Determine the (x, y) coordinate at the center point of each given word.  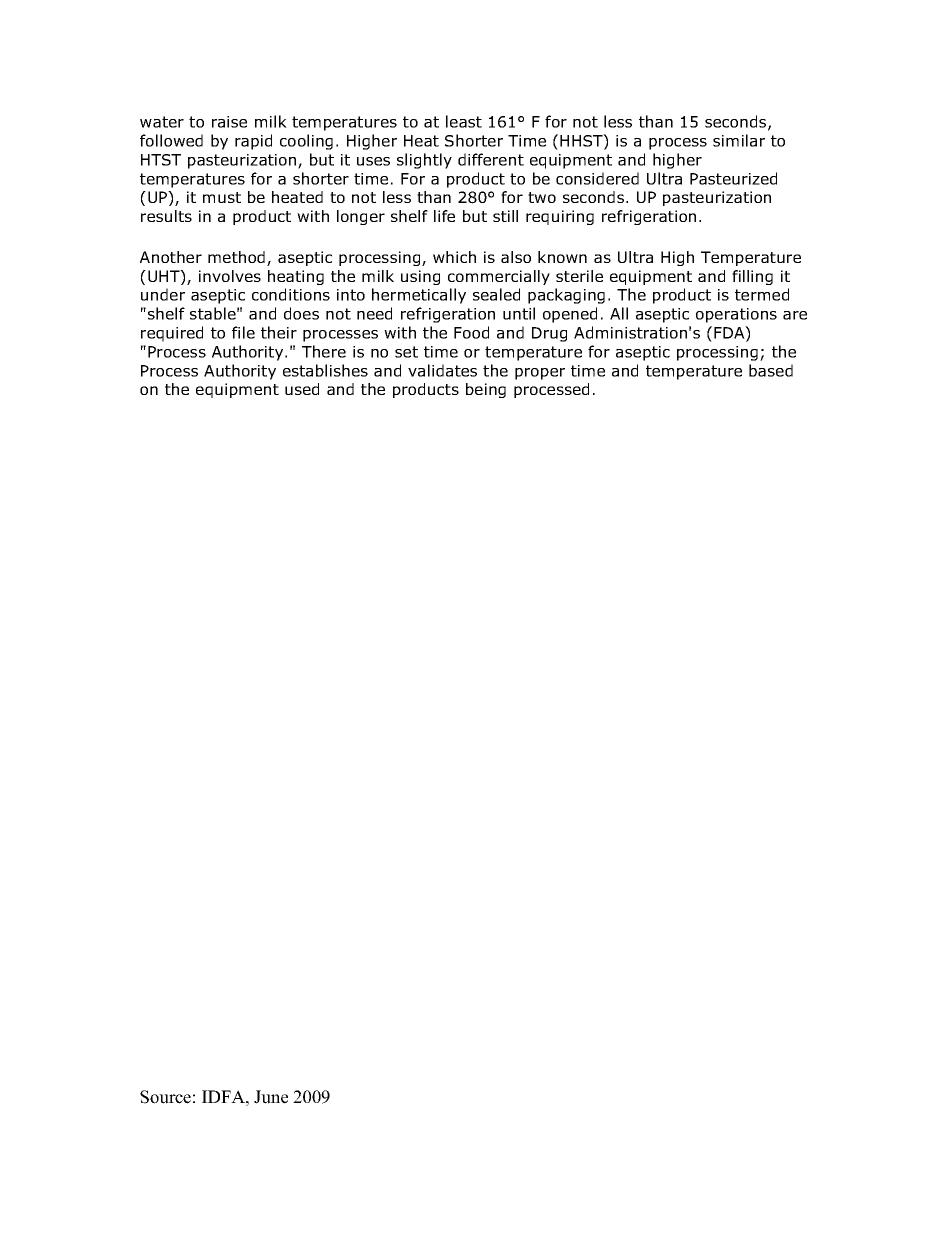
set (406, 352)
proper (540, 374)
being (486, 390)
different (491, 159)
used (302, 389)
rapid (253, 142)
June (271, 1097)
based (771, 370)
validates (442, 370)
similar (739, 140)
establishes (325, 370)
